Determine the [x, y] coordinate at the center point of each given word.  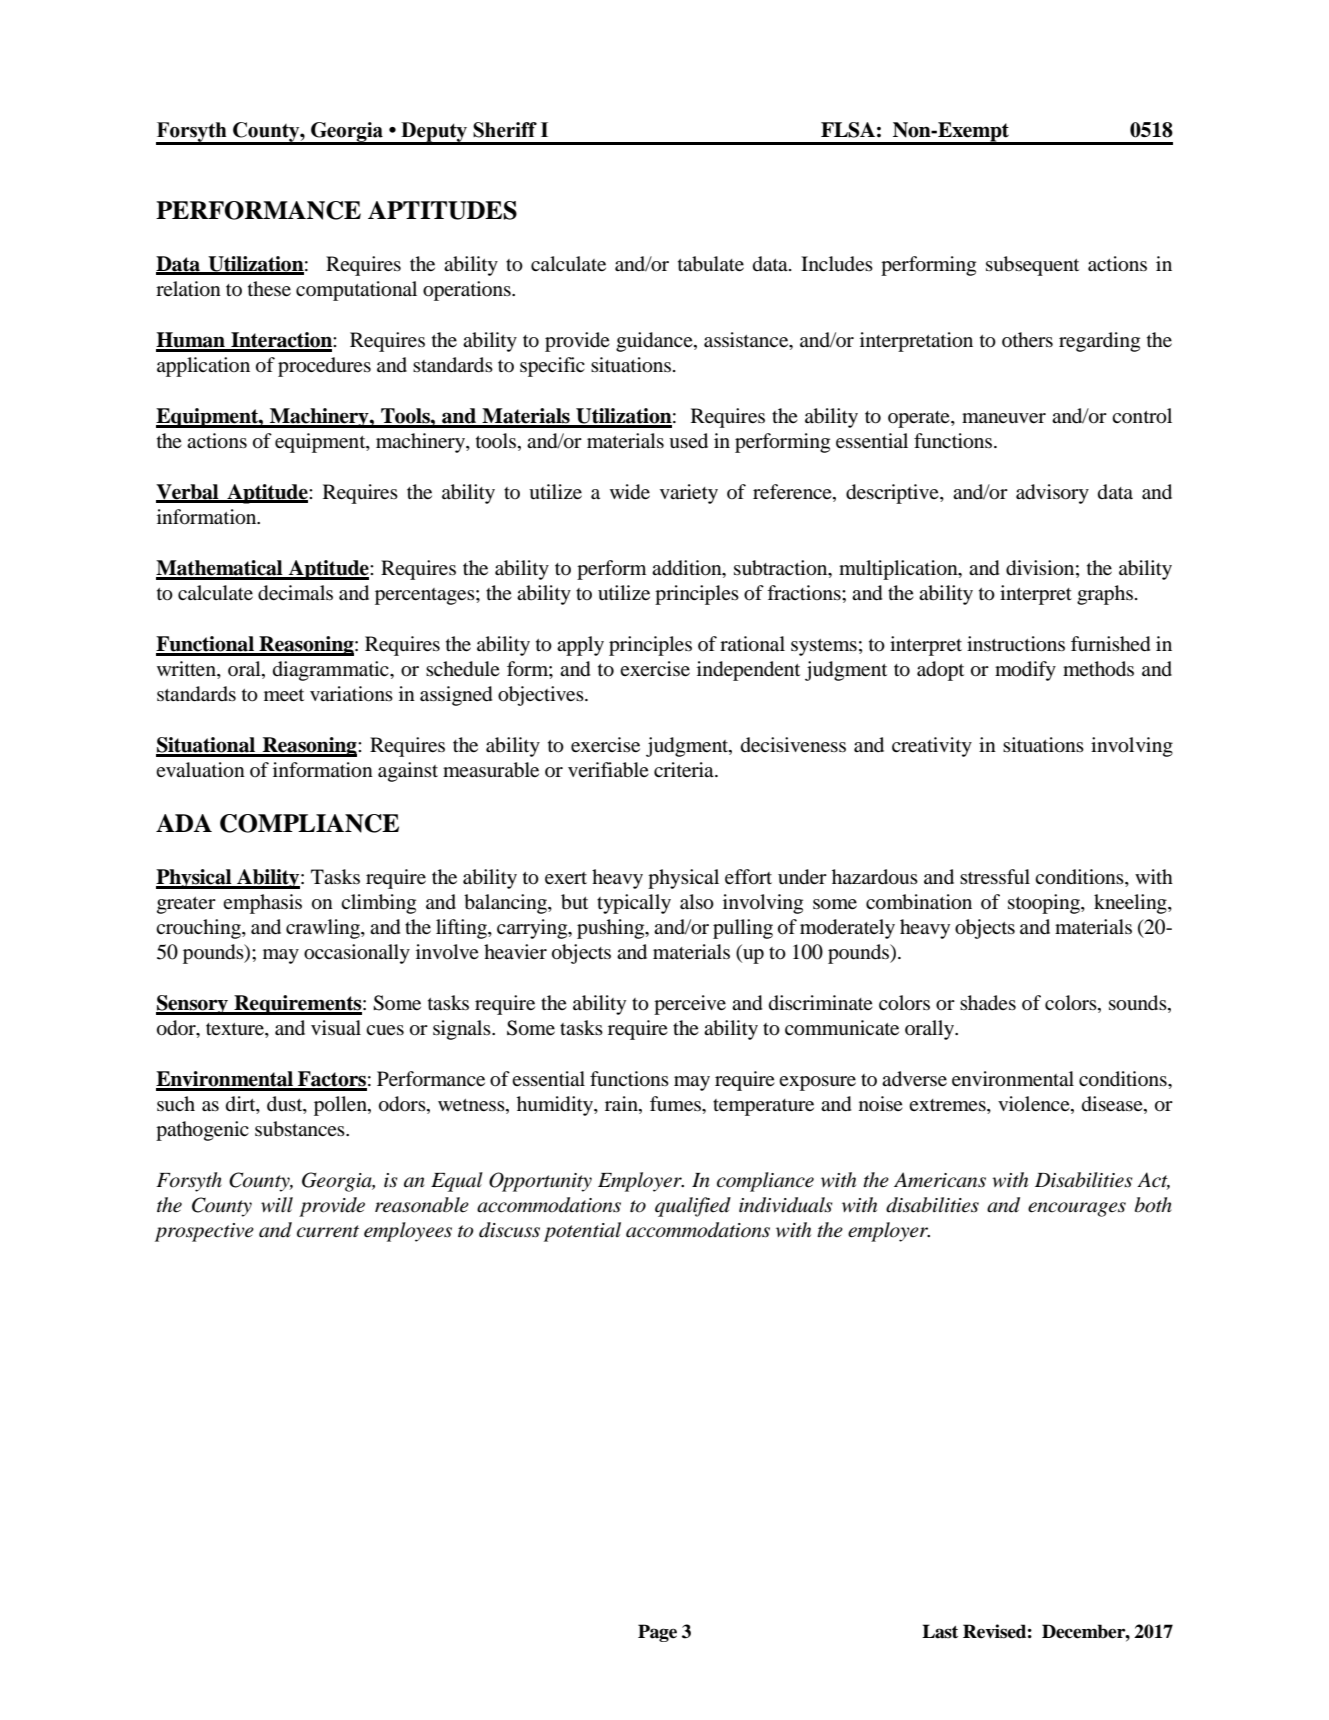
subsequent [1032, 266]
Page [657, 1633]
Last [940, 1631]
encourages [1077, 1209]
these [269, 288]
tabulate [711, 264]
